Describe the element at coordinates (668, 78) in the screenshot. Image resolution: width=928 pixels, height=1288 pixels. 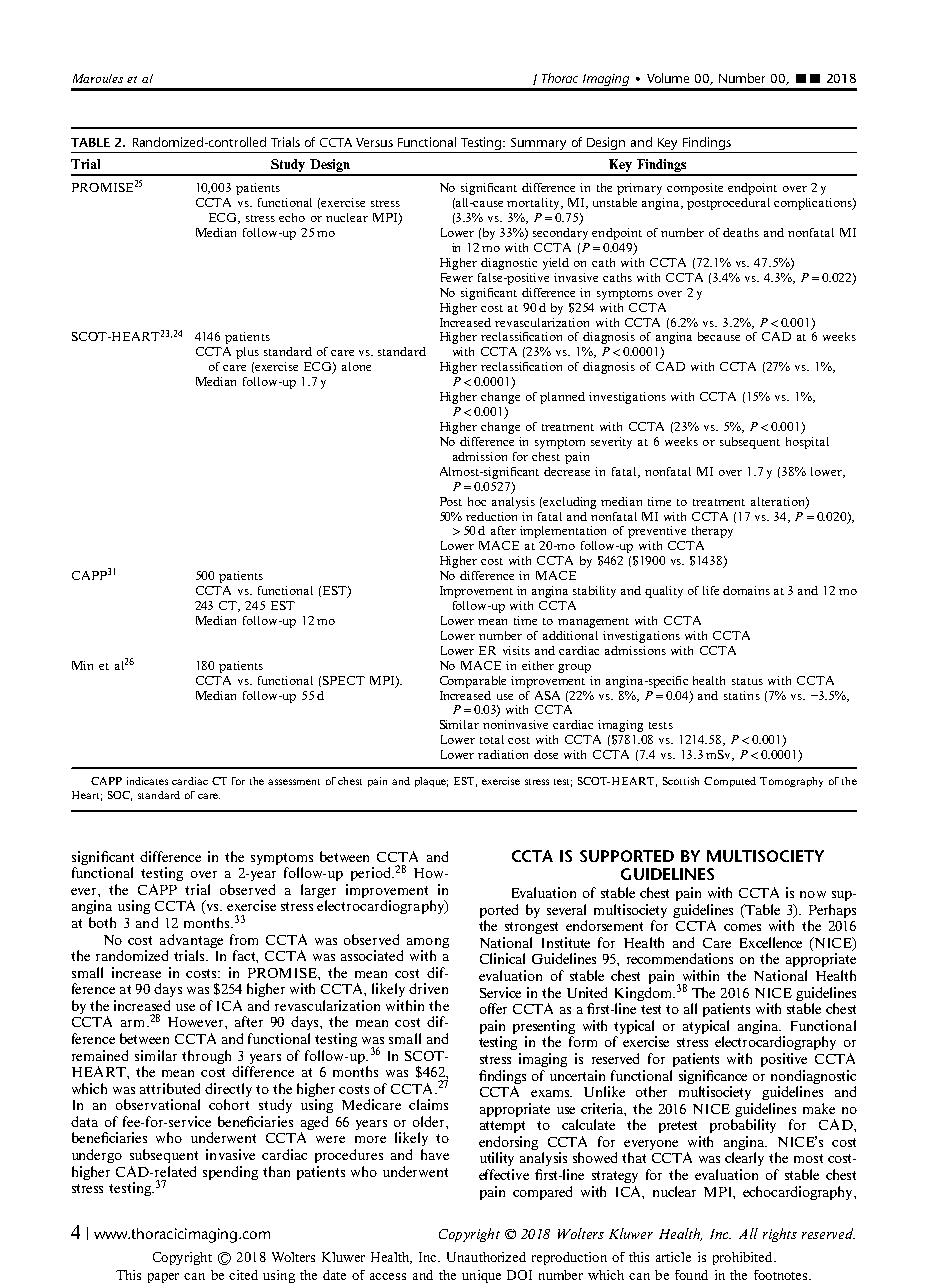
I see `Volume` at that location.
